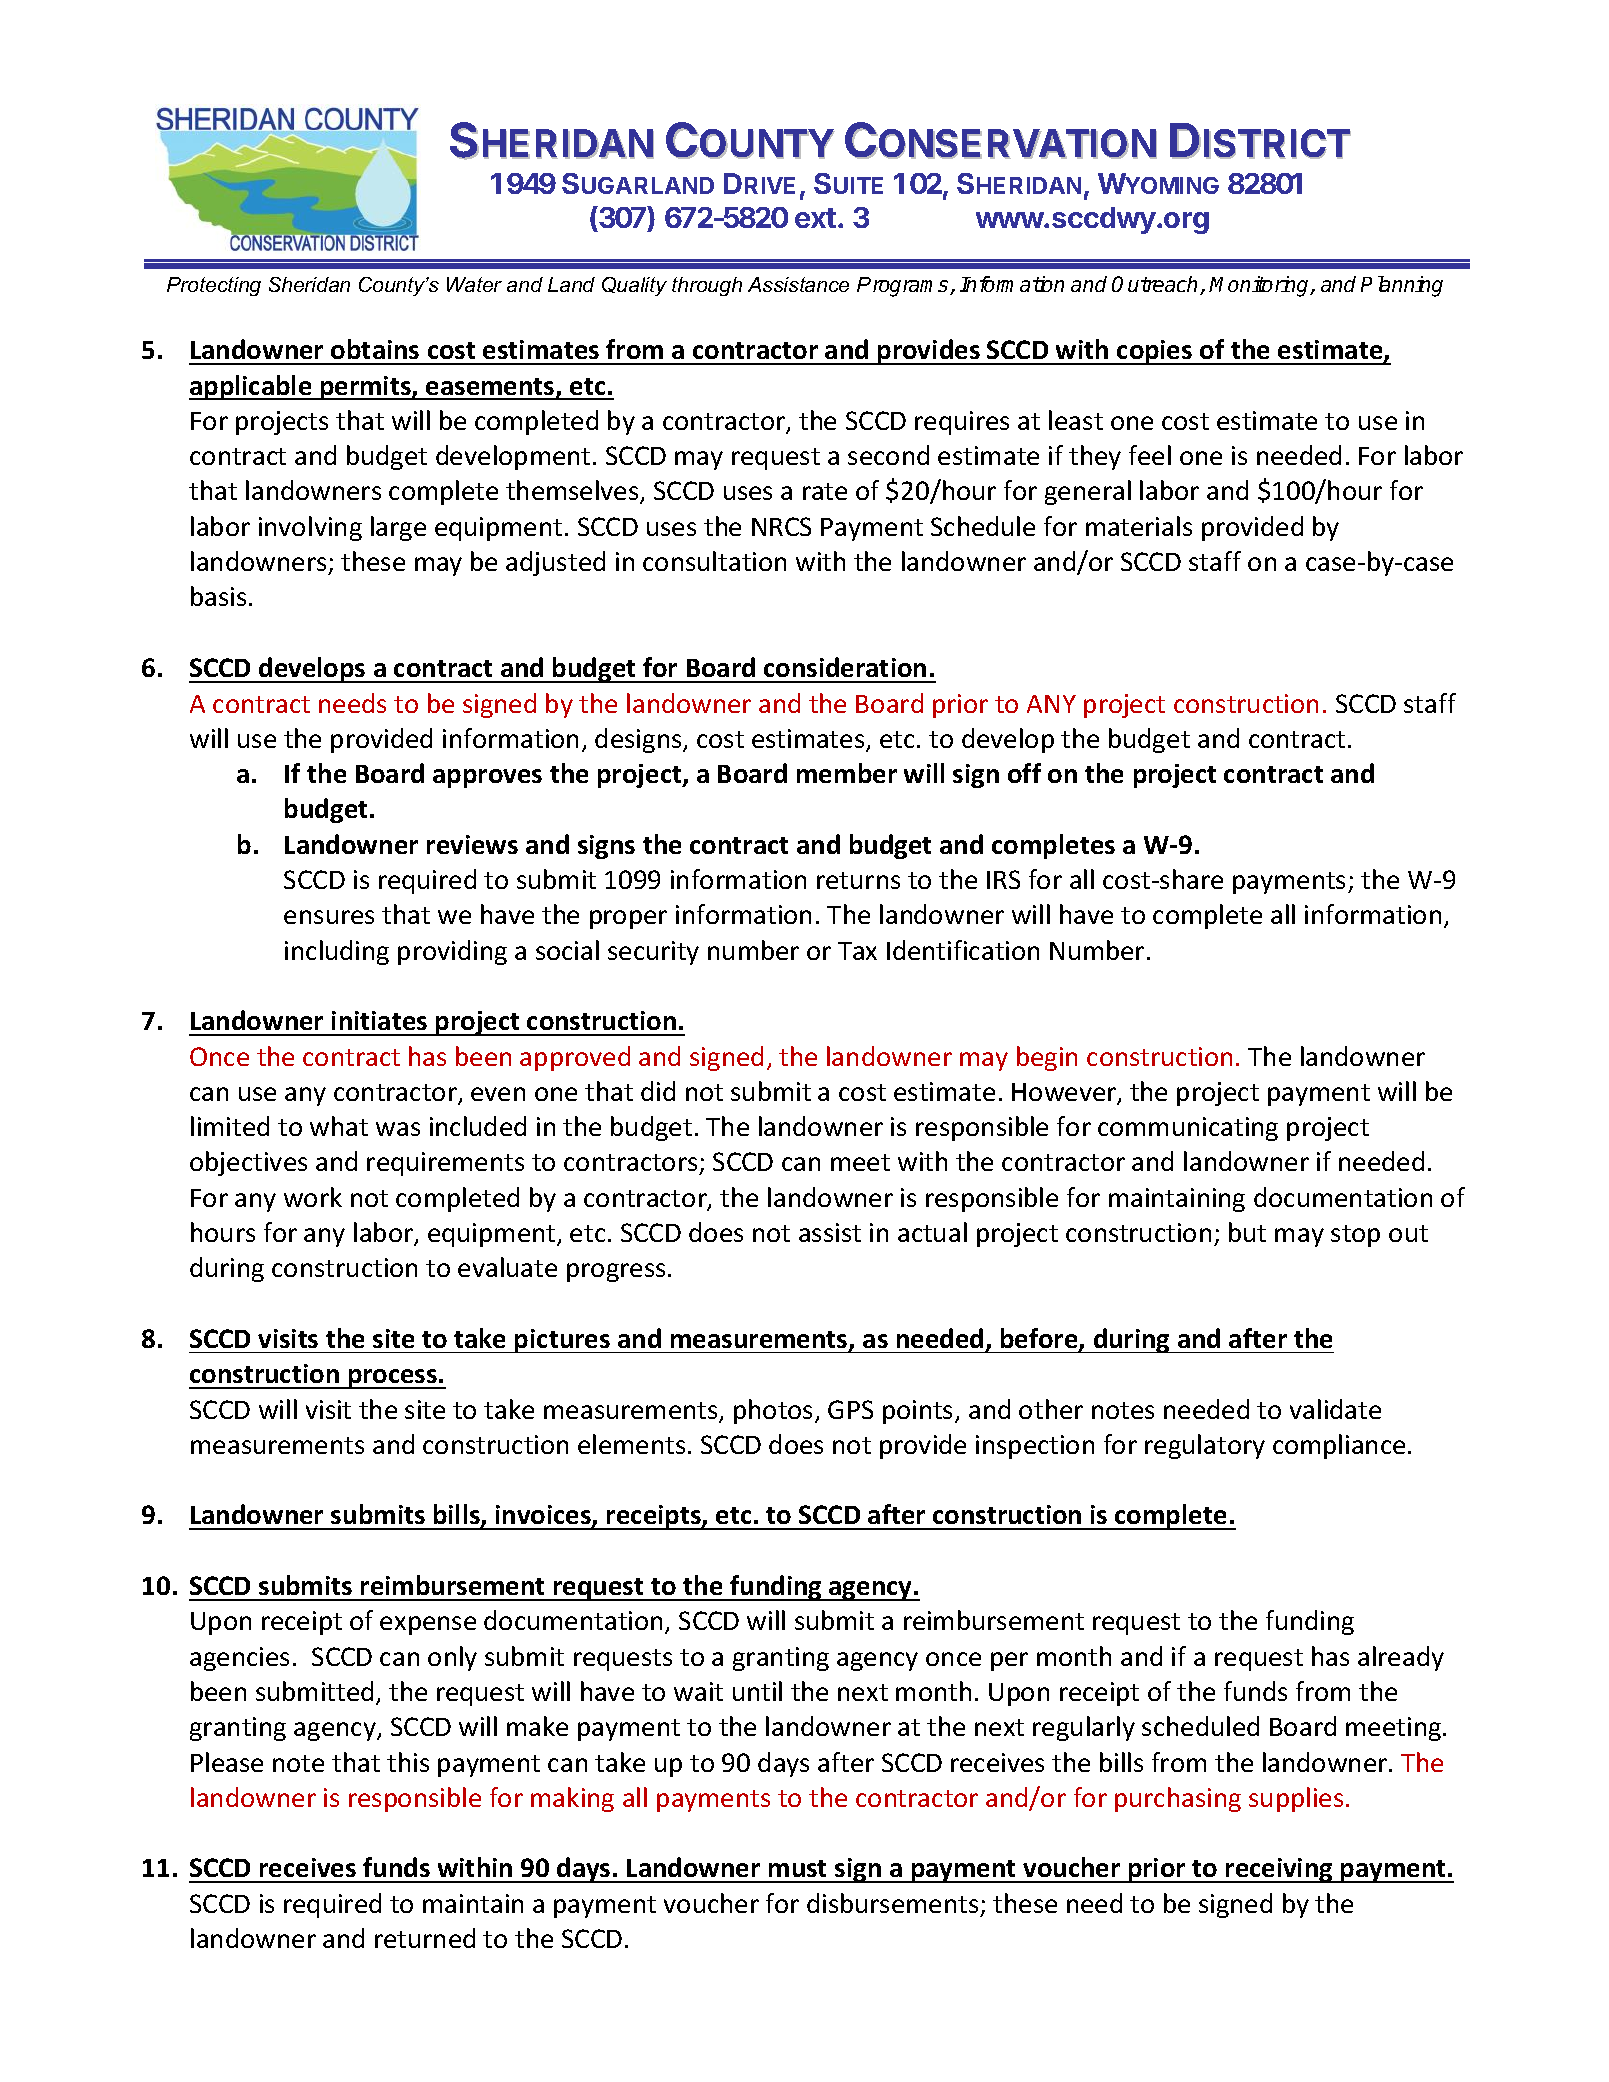  Describe the element at coordinates (892, 1903) in the screenshot. I see `disbursements` at that location.
